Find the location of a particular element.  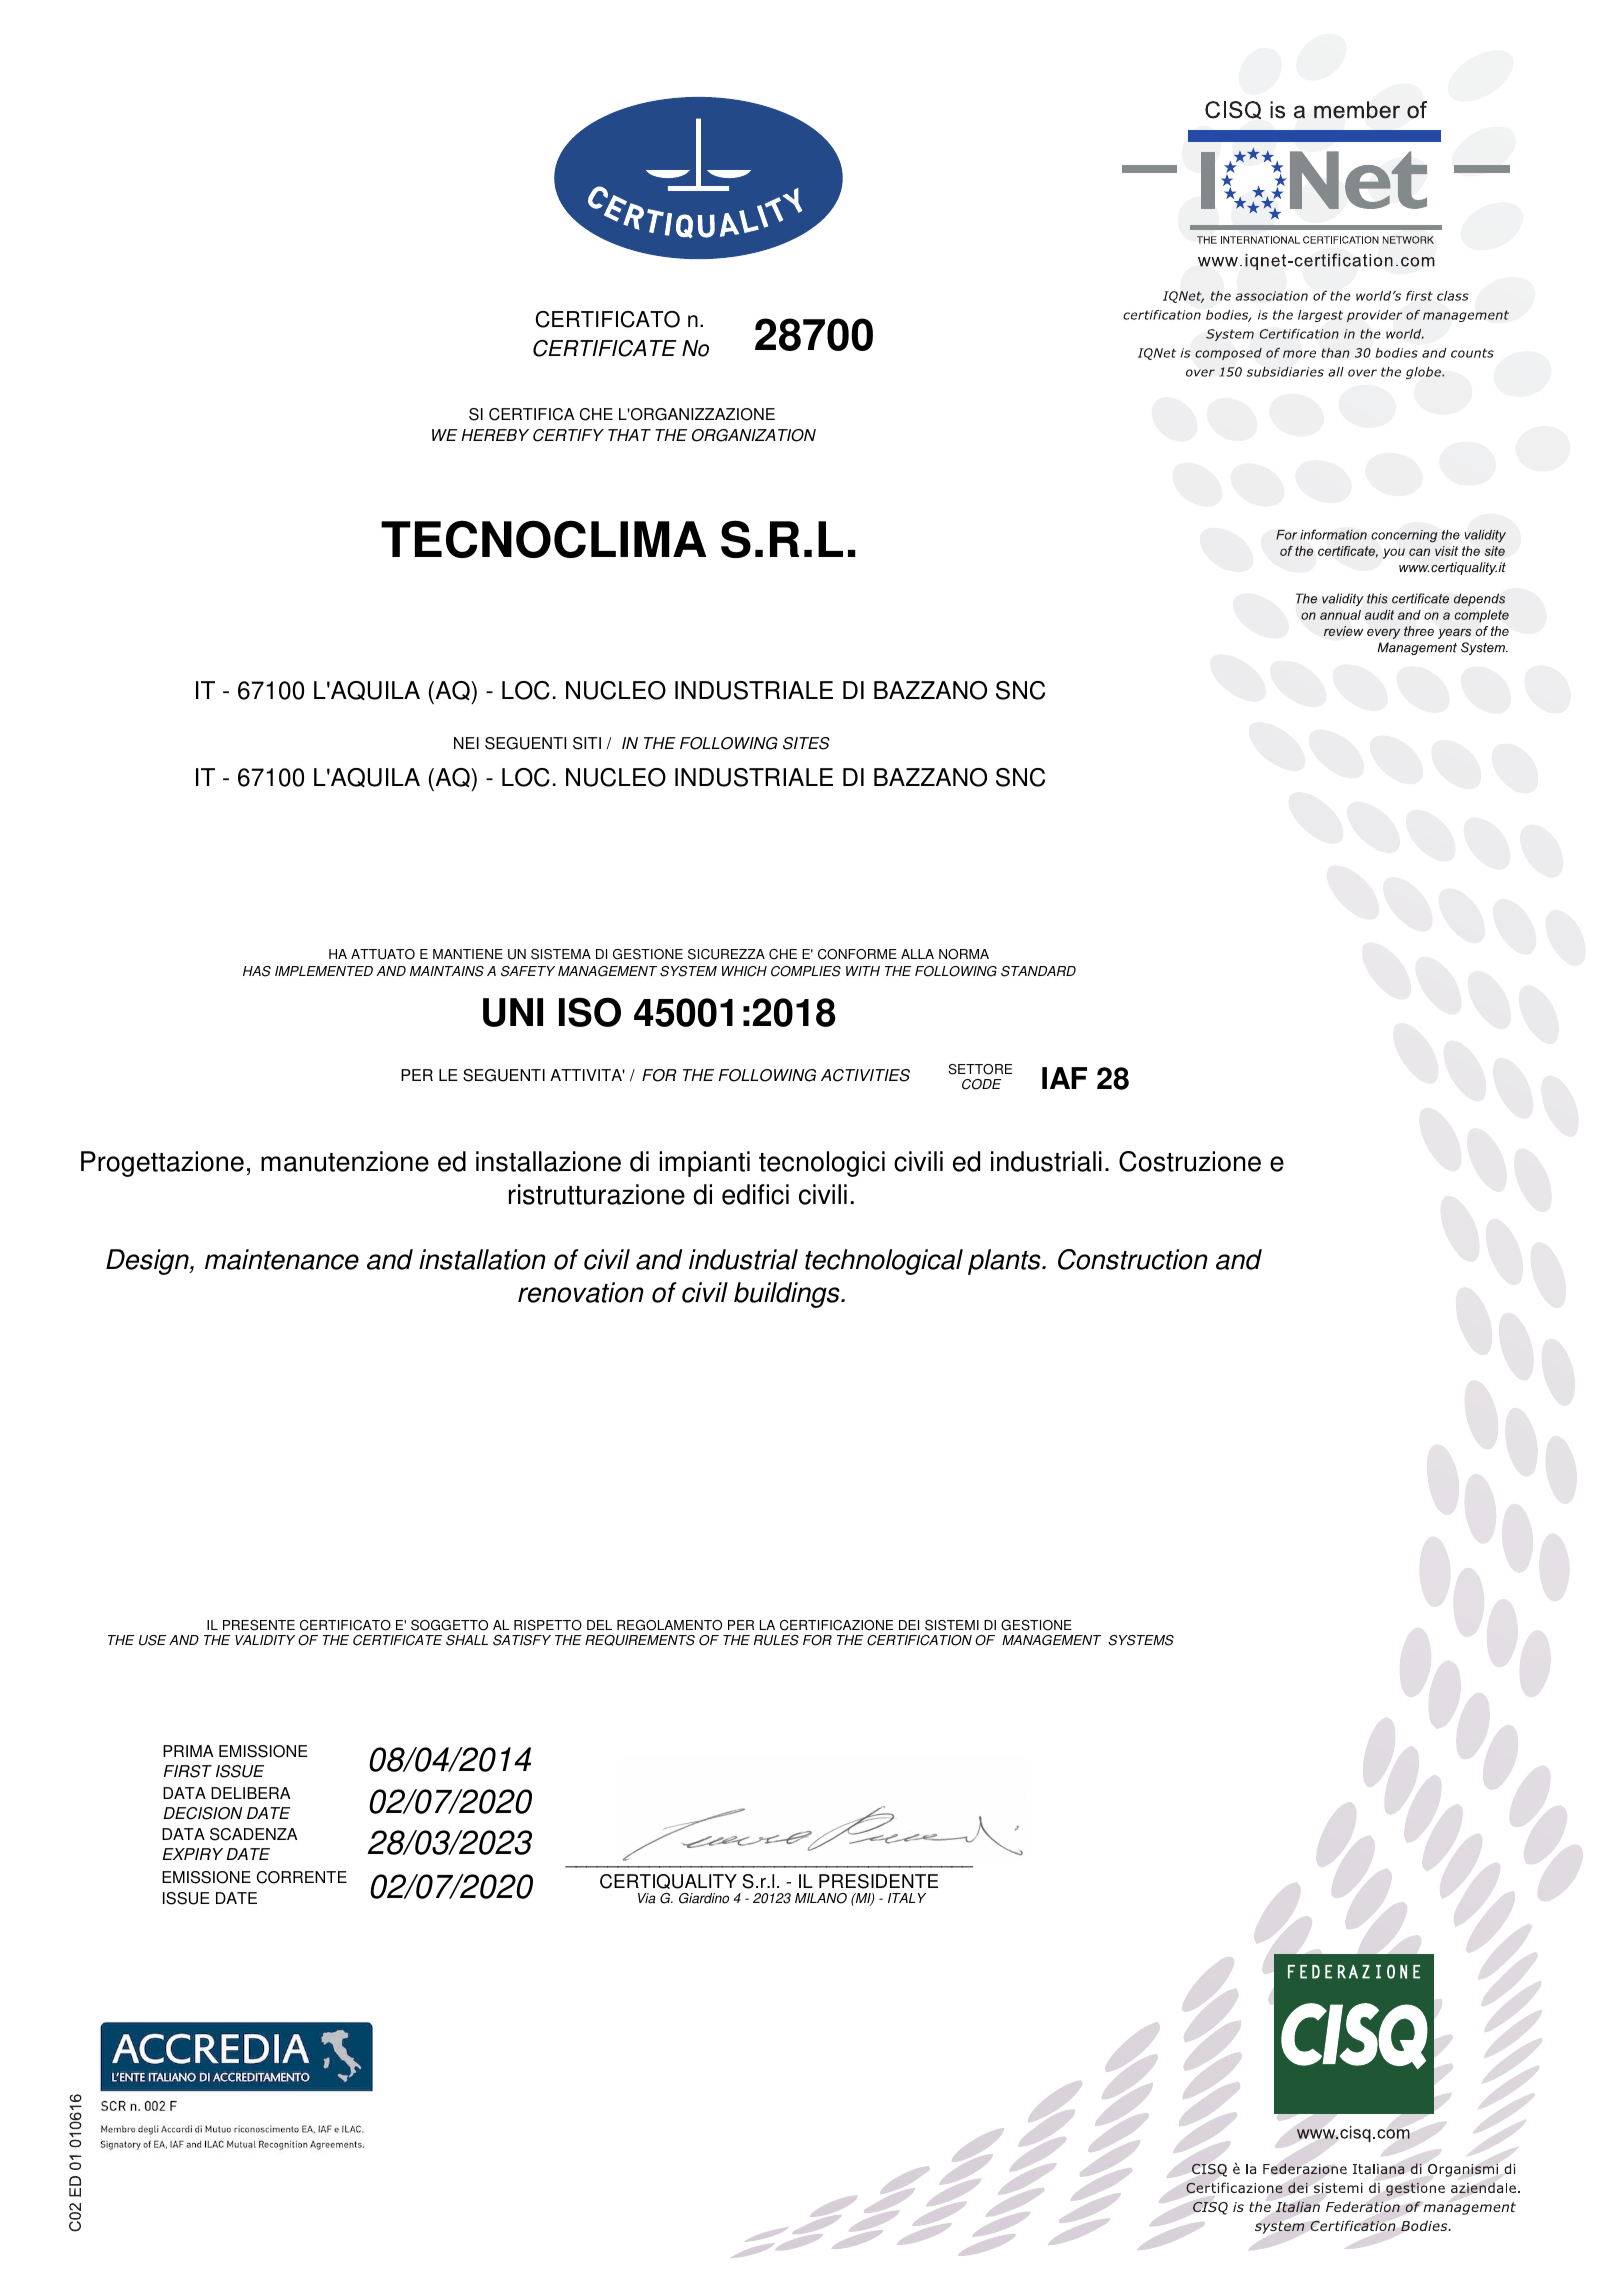

maintenance is located at coordinates (282, 1259).
